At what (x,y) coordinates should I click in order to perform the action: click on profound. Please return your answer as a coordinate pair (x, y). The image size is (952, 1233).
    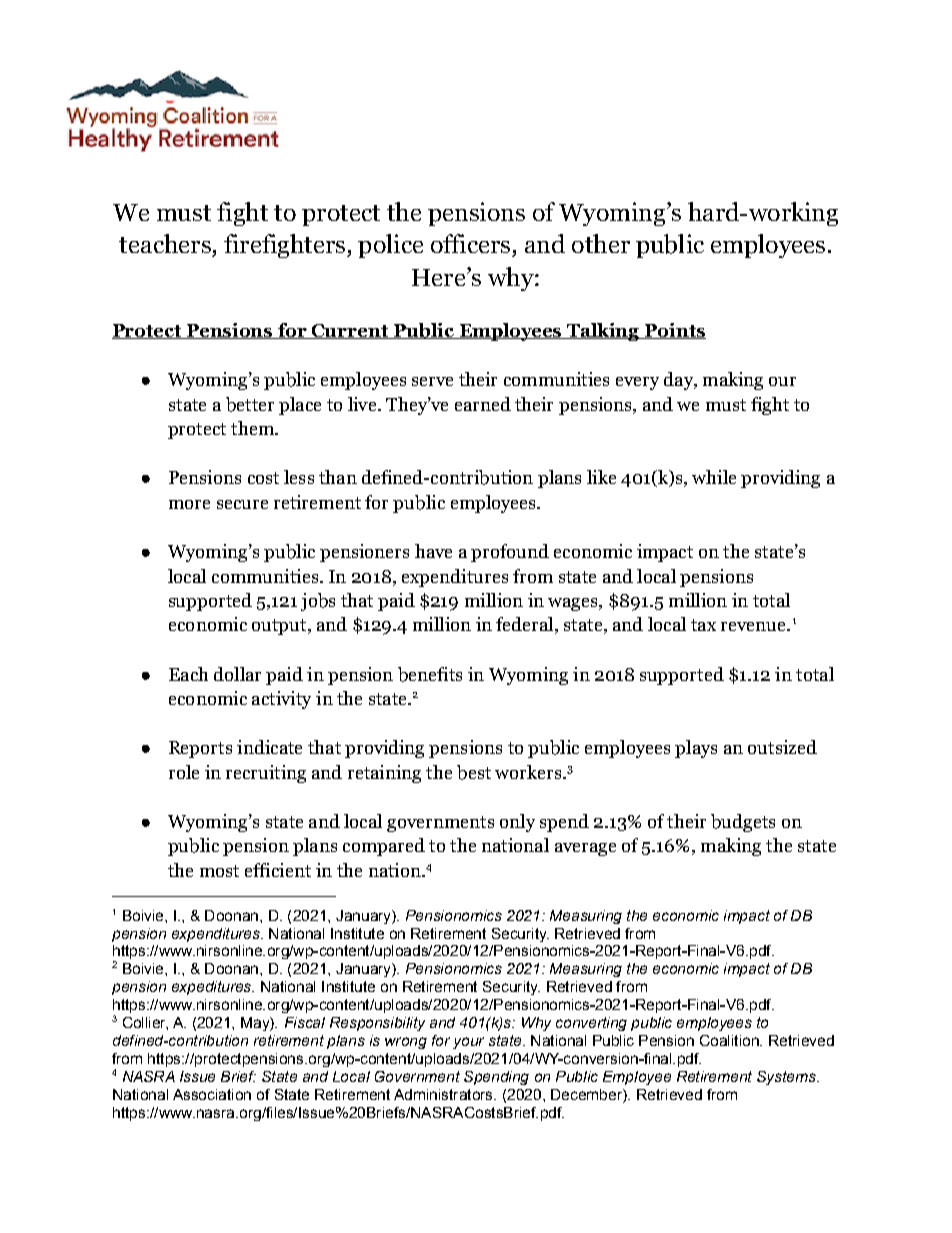
    Looking at the image, I should click on (510, 553).
